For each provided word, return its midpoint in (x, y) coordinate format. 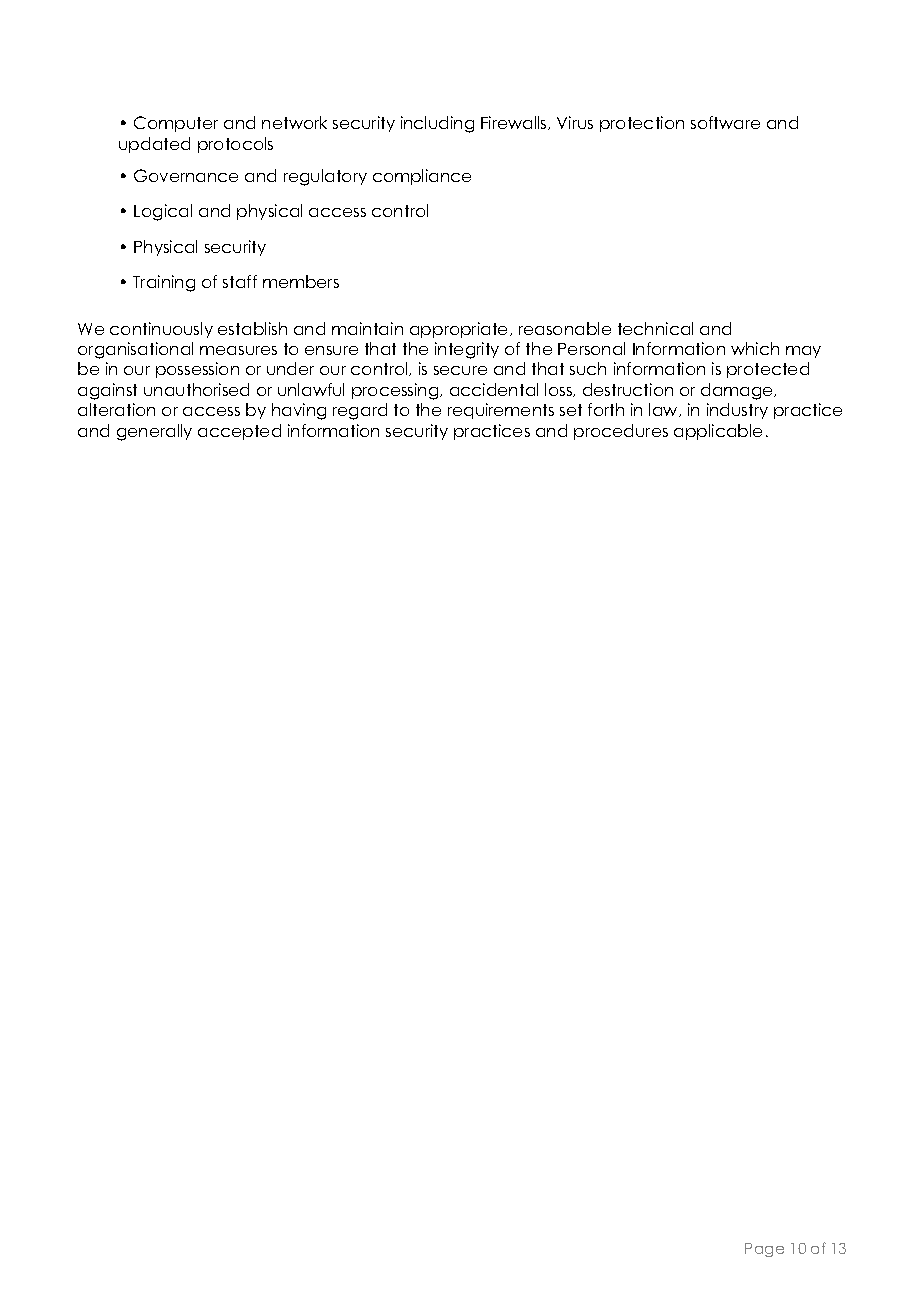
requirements (501, 411)
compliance (422, 177)
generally (154, 432)
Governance (186, 175)
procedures (621, 432)
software (725, 122)
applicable (718, 432)
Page (764, 1250)
